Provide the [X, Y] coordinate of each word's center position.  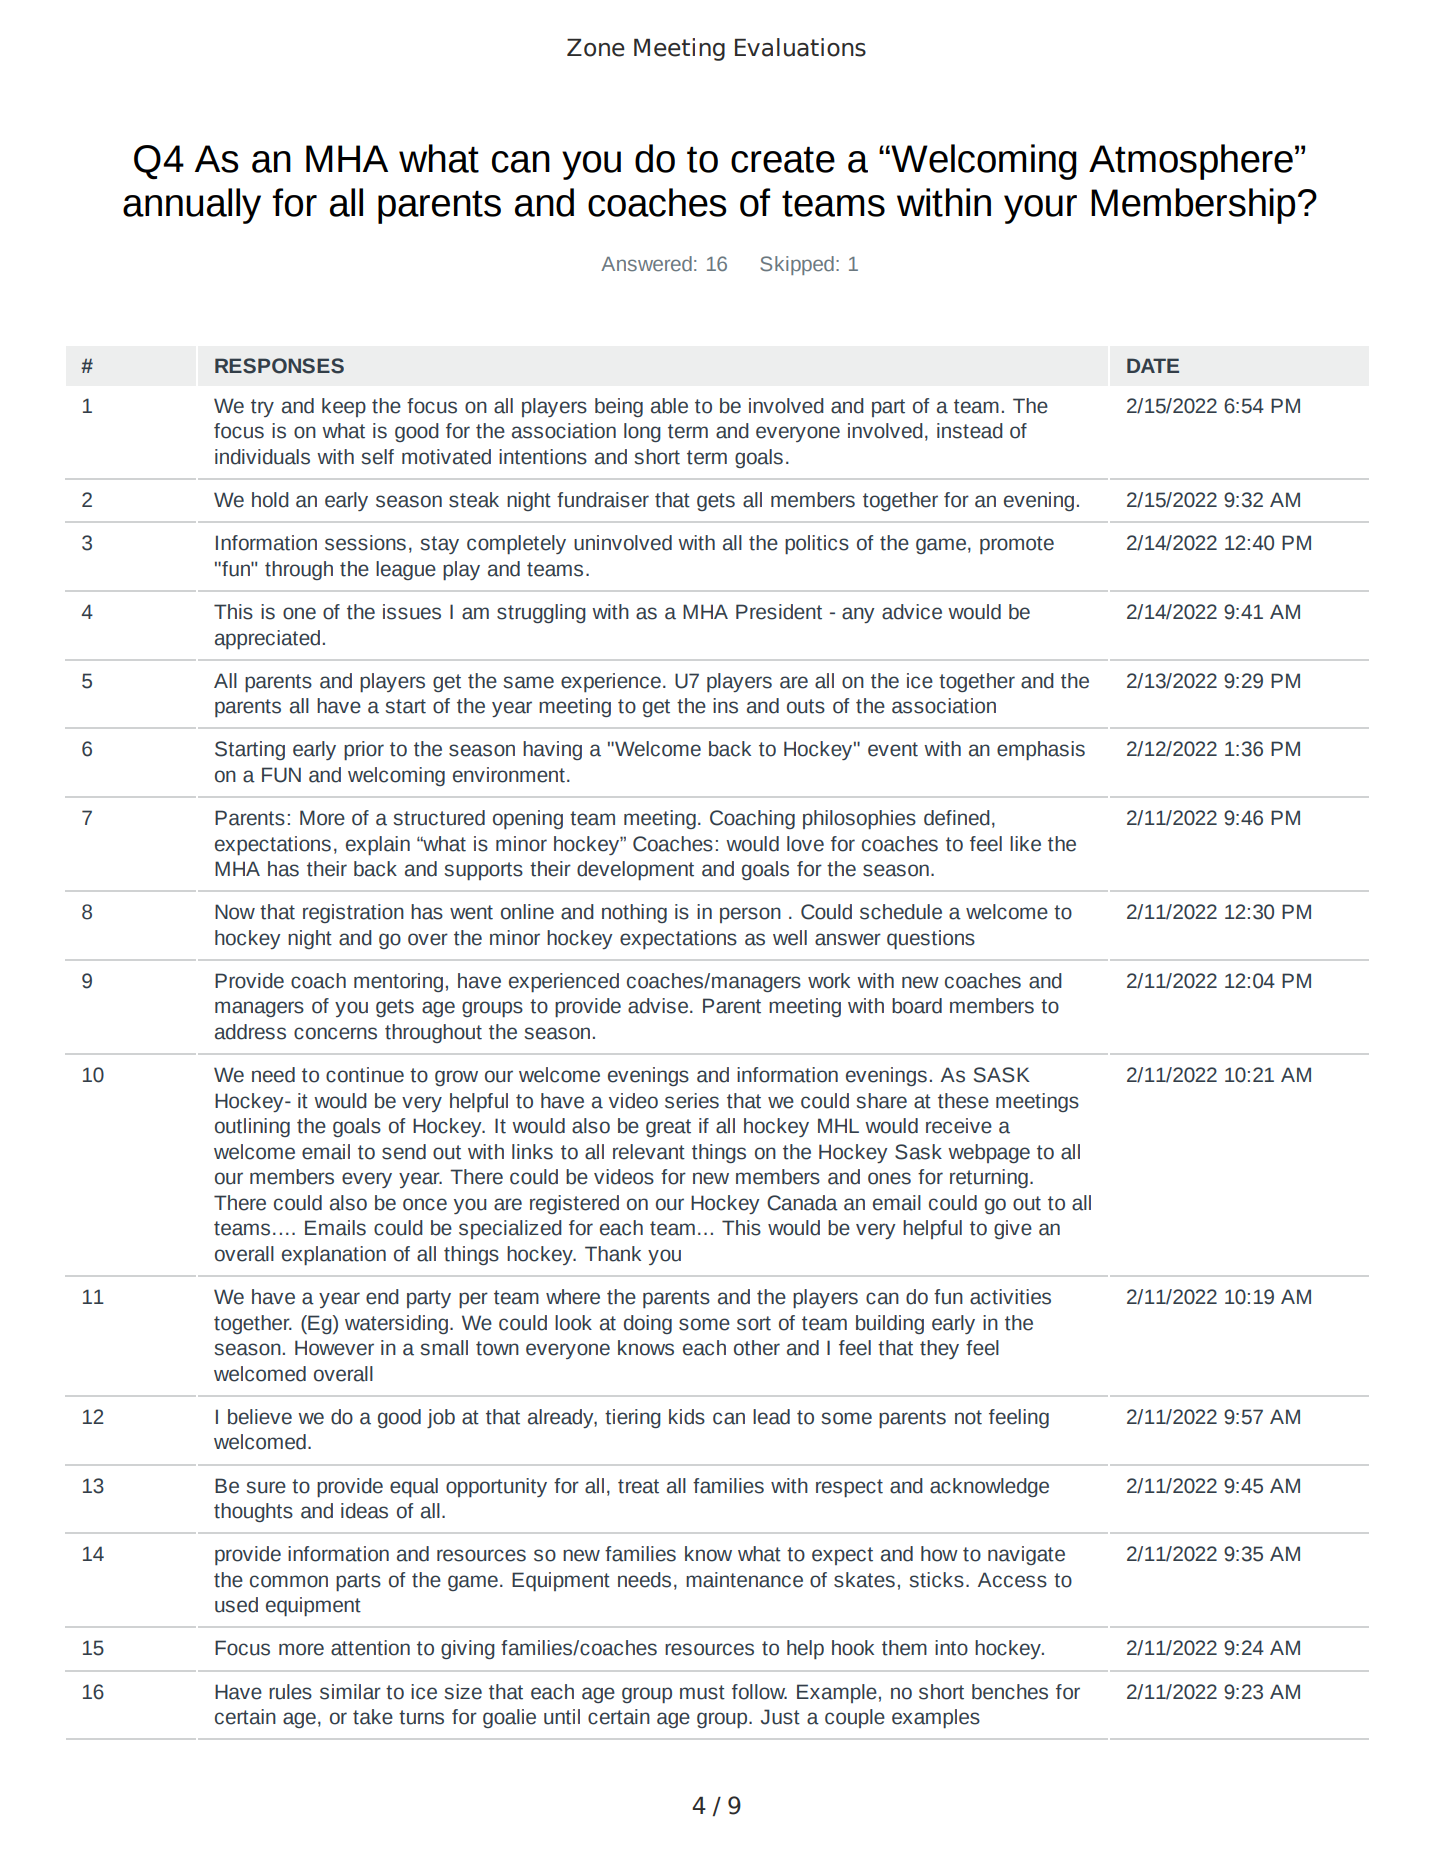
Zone [596, 48]
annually [192, 206]
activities [1010, 1297]
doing [648, 1324]
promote [1017, 545]
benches [1010, 1692]
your [1040, 209]
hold [270, 500]
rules [290, 1692]
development [635, 870]
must [702, 1692]
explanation [334, 1255]
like [1025, 844]
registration [353, 913]
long [642, 432]
